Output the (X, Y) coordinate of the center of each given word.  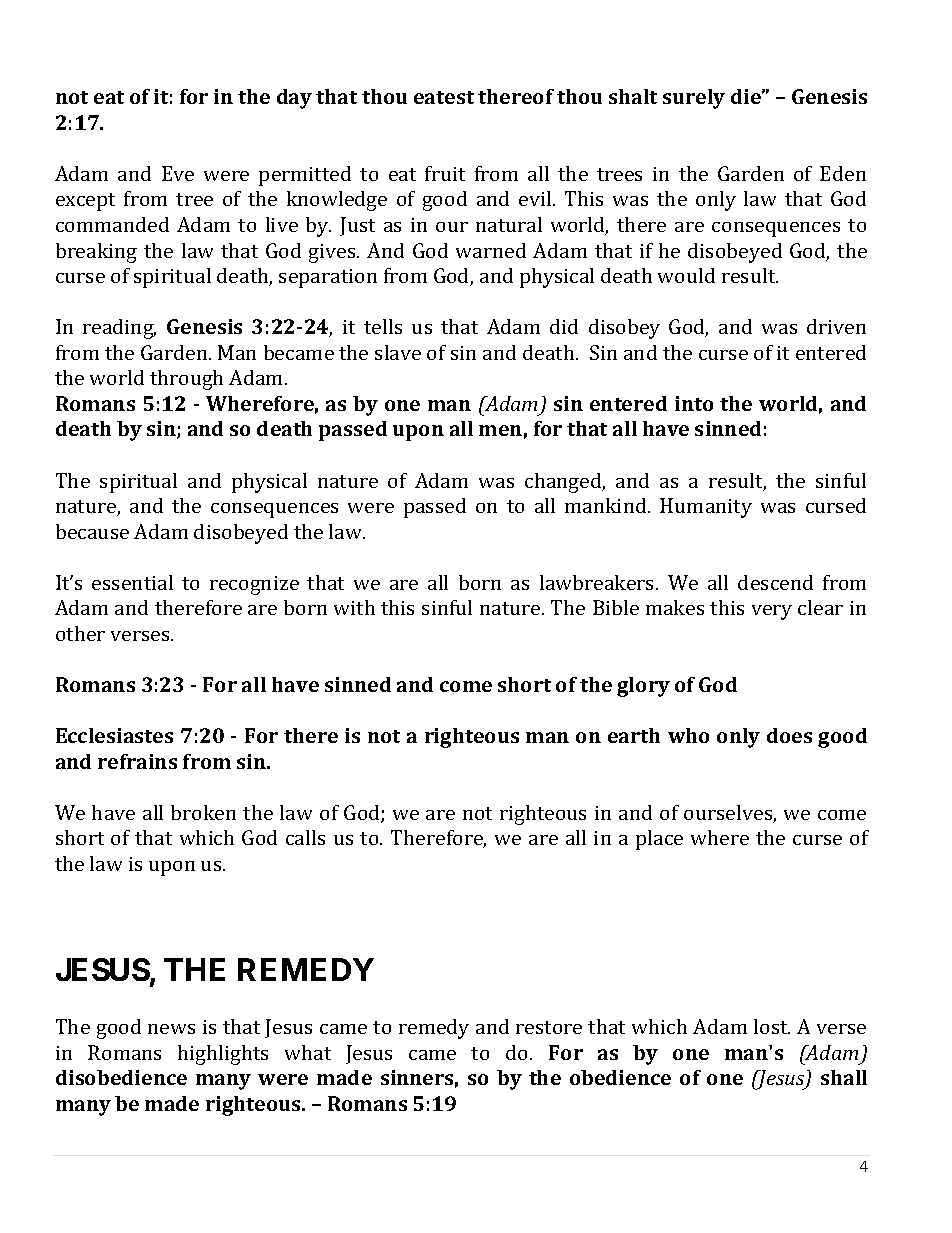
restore (549, 1027)
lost (772, 1026)
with (354, 607)
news (171, 1029)
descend (775, 582)
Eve (178, 173)
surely (694, 99)
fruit (445, 173)
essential (132, 582)
